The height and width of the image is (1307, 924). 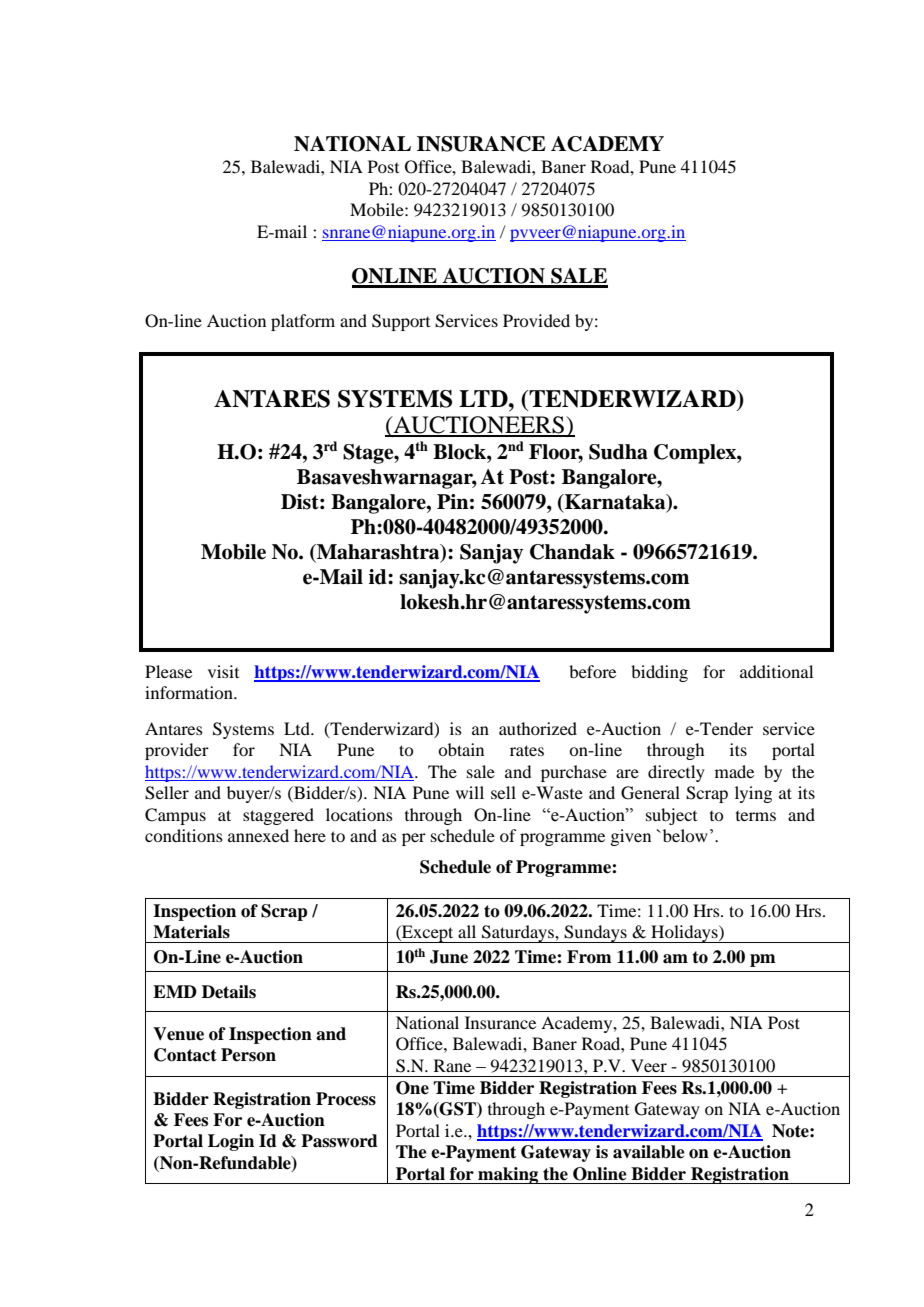 I want to click on platform, so click(x=303, y=322).
